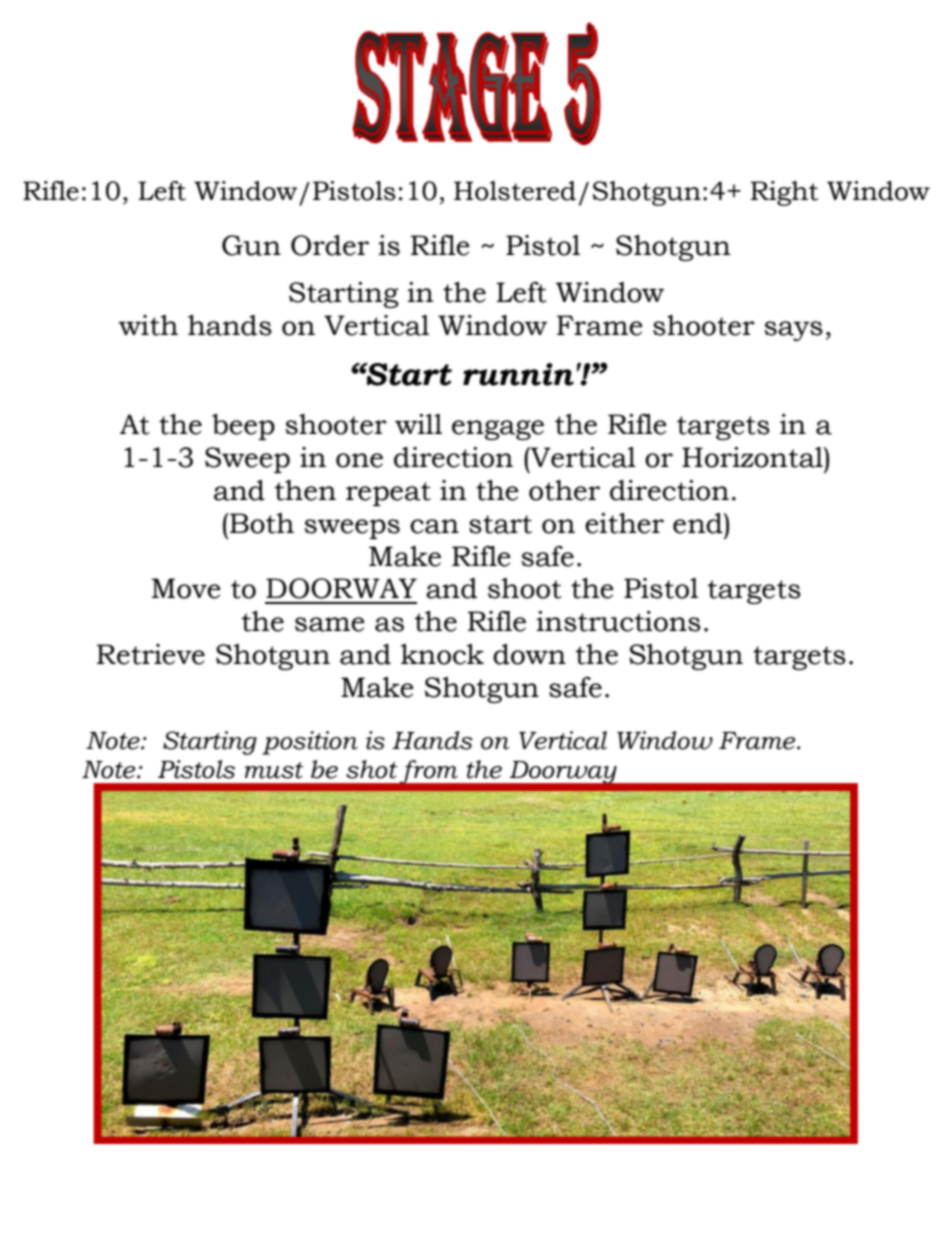  What do you see at coordinates (753, 457) in the document?
I see `Horizontal` at bounding box center [753, 457].
